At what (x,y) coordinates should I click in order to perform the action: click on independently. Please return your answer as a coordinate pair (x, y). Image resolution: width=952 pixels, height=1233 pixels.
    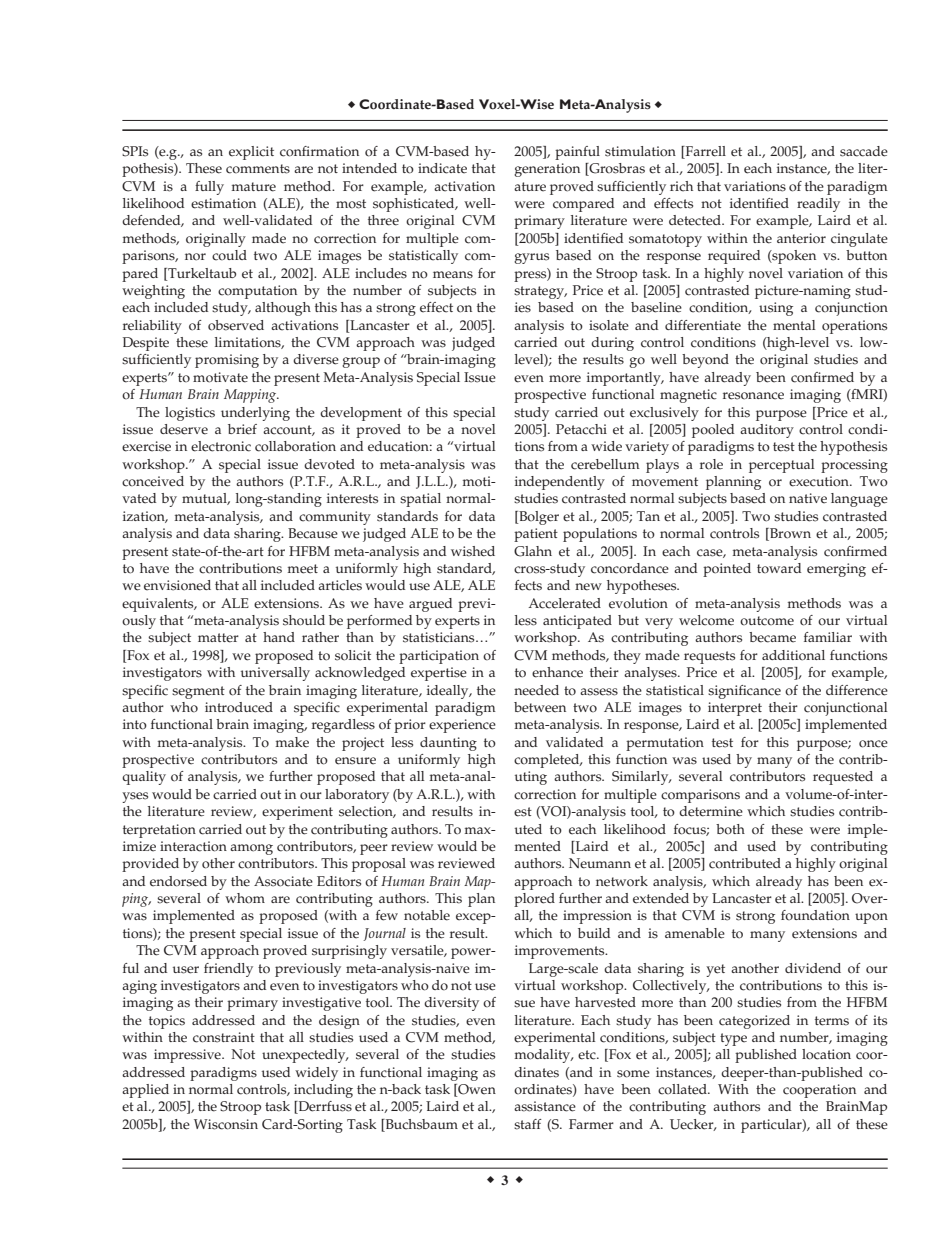
    Looking at the image, I should click on (560, 483).
